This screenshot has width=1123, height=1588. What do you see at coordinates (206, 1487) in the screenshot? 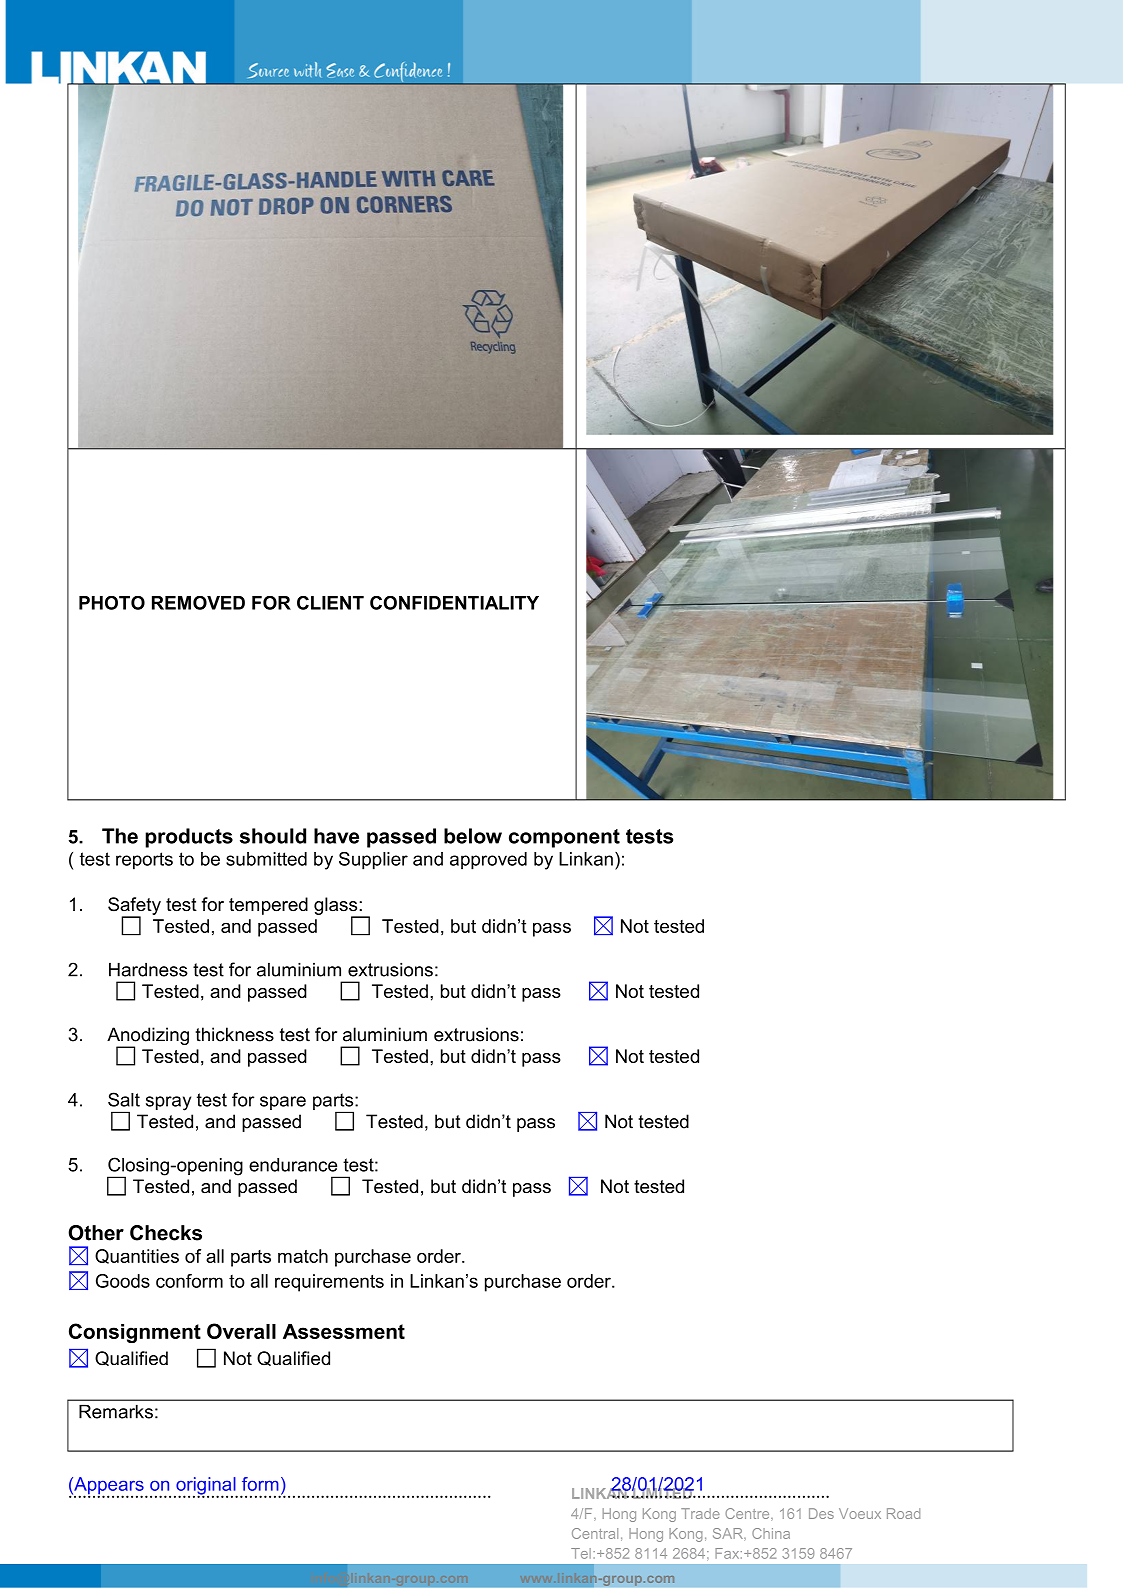
I see `original` at bounding box center [206, 1487].
